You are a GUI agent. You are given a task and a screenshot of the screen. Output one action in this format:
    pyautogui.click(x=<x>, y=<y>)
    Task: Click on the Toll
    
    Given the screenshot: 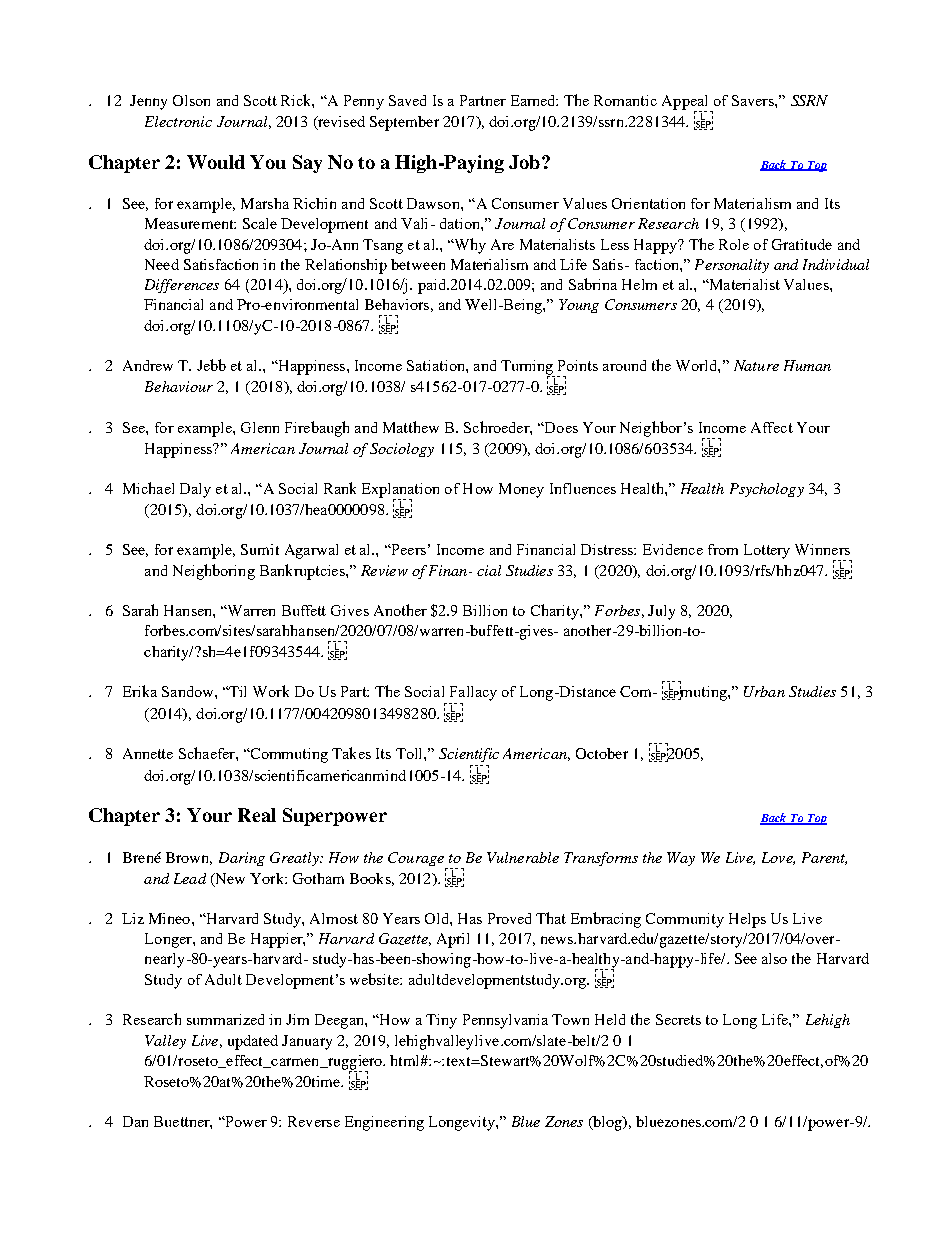 What is the action you would take?
    pyautogui.click(x=410, y=753)
